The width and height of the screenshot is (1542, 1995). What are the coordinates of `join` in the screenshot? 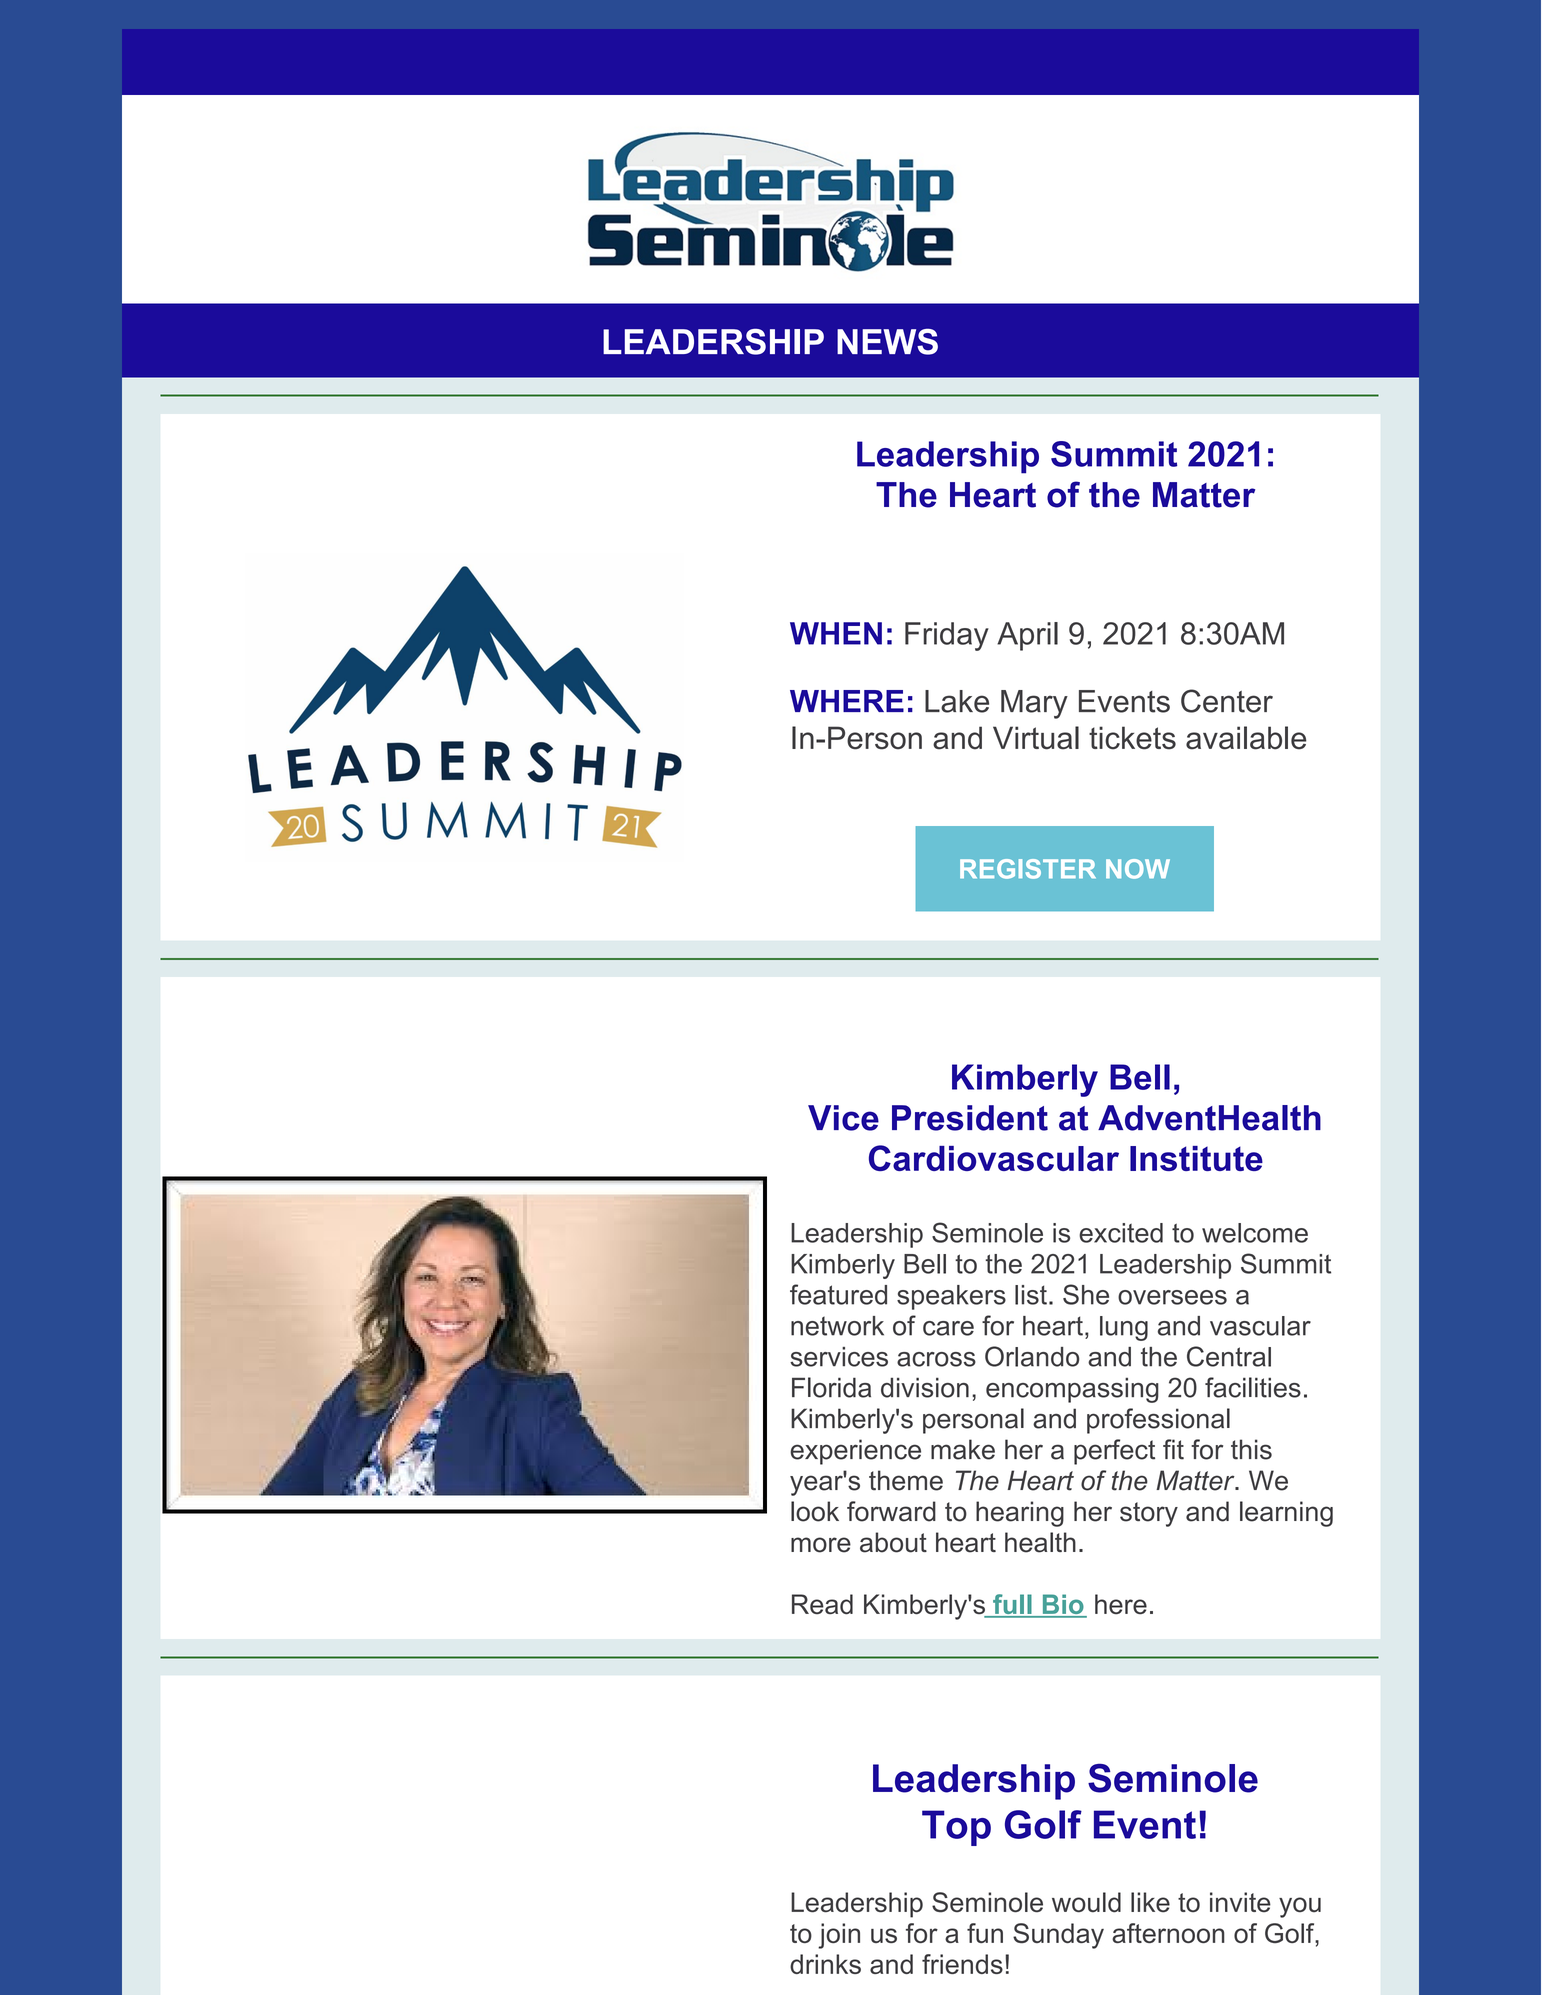 It's located at (839, 1936).
